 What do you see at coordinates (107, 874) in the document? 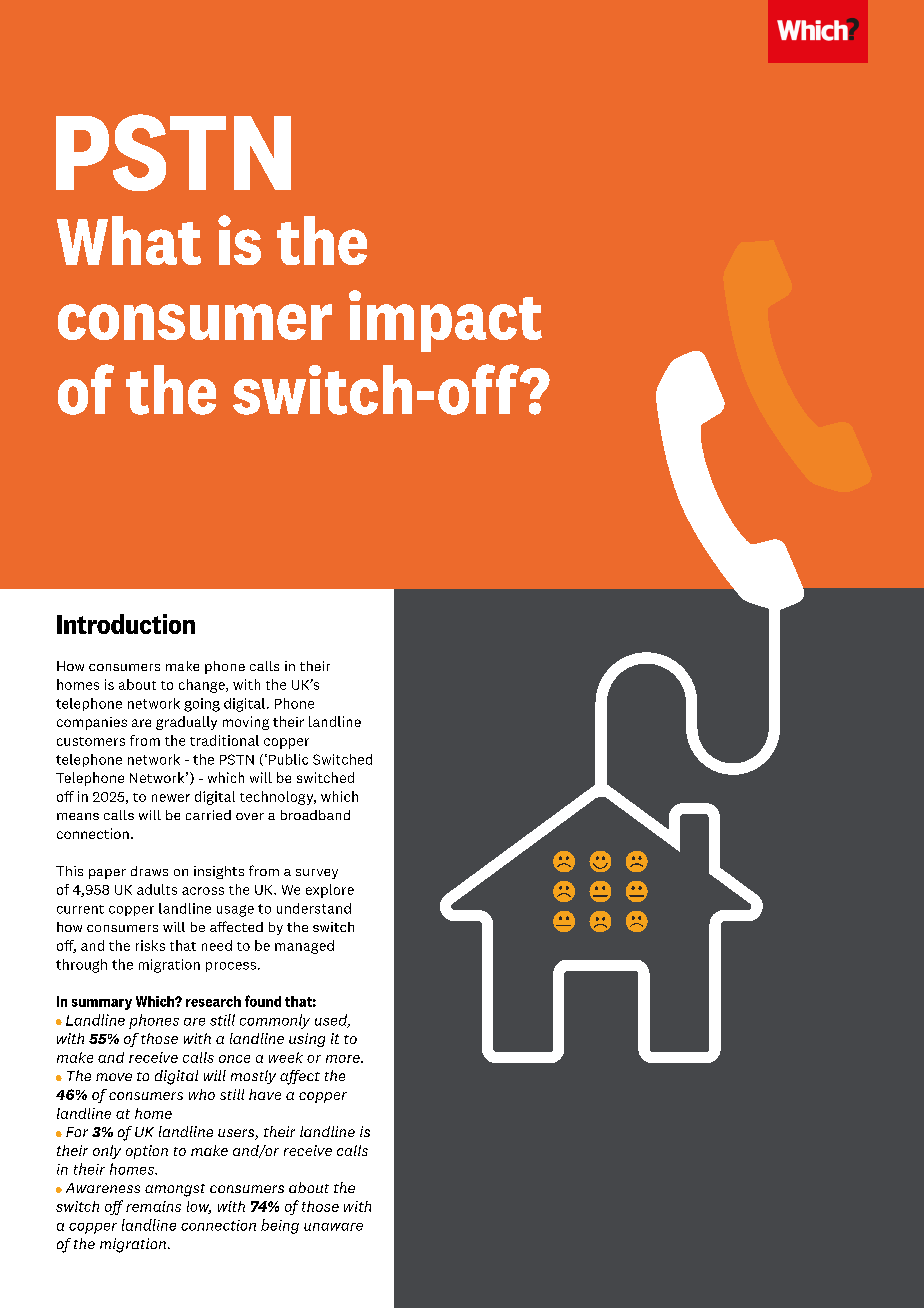
I see `paper` at bounding box center [107, 874].
